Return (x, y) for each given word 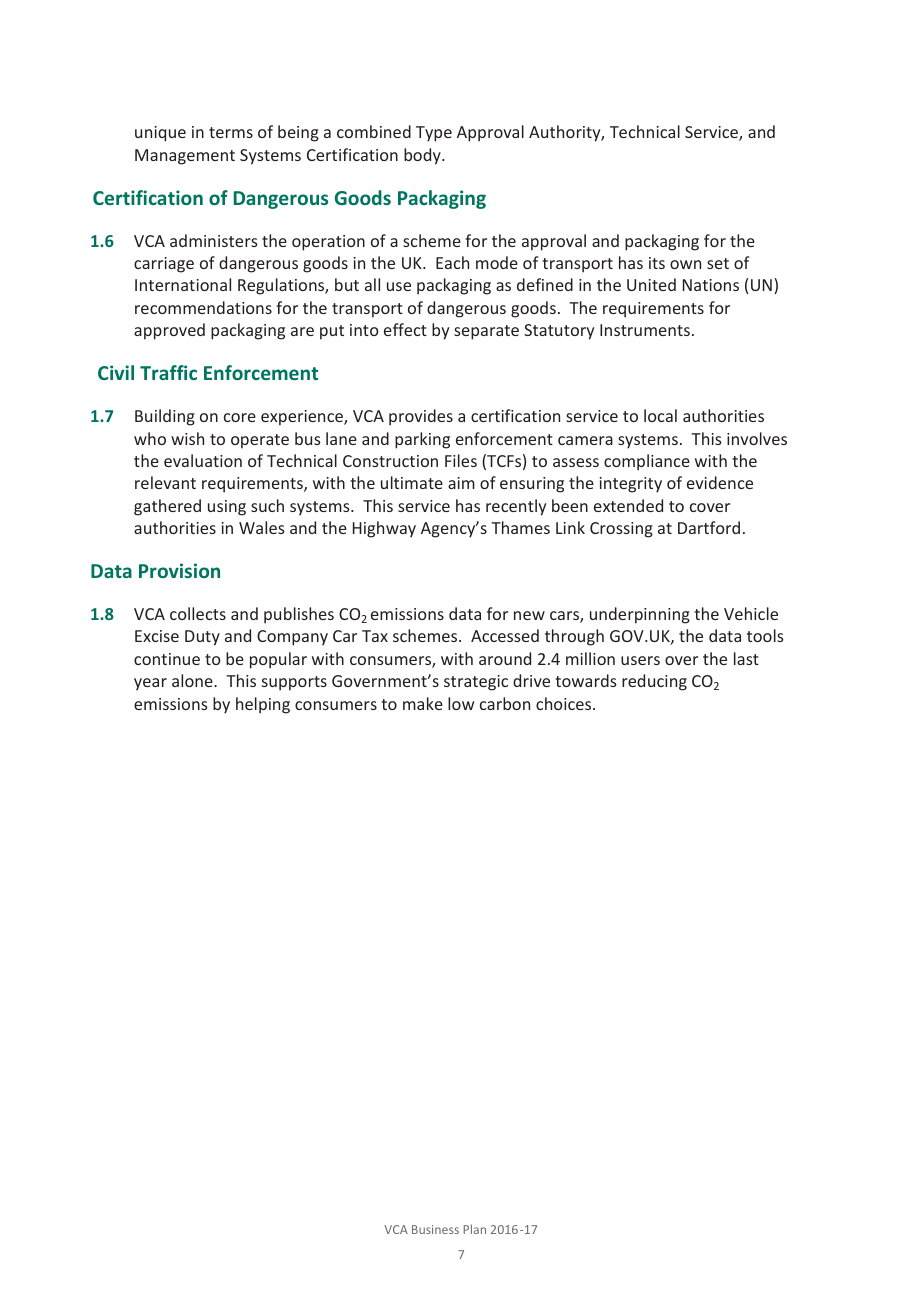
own (685, 264)
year (150, 684)
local (660, 415)
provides (421, 417)
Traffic (168, 372)
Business (435, 1229)
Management (185, 157)
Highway (384, 529)
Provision (179, 570)
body (423, 156)
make (423, 703)
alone (193, 680)
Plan (475, 1229)
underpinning (640, 615)
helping (263, 705)
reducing (654, 682)
